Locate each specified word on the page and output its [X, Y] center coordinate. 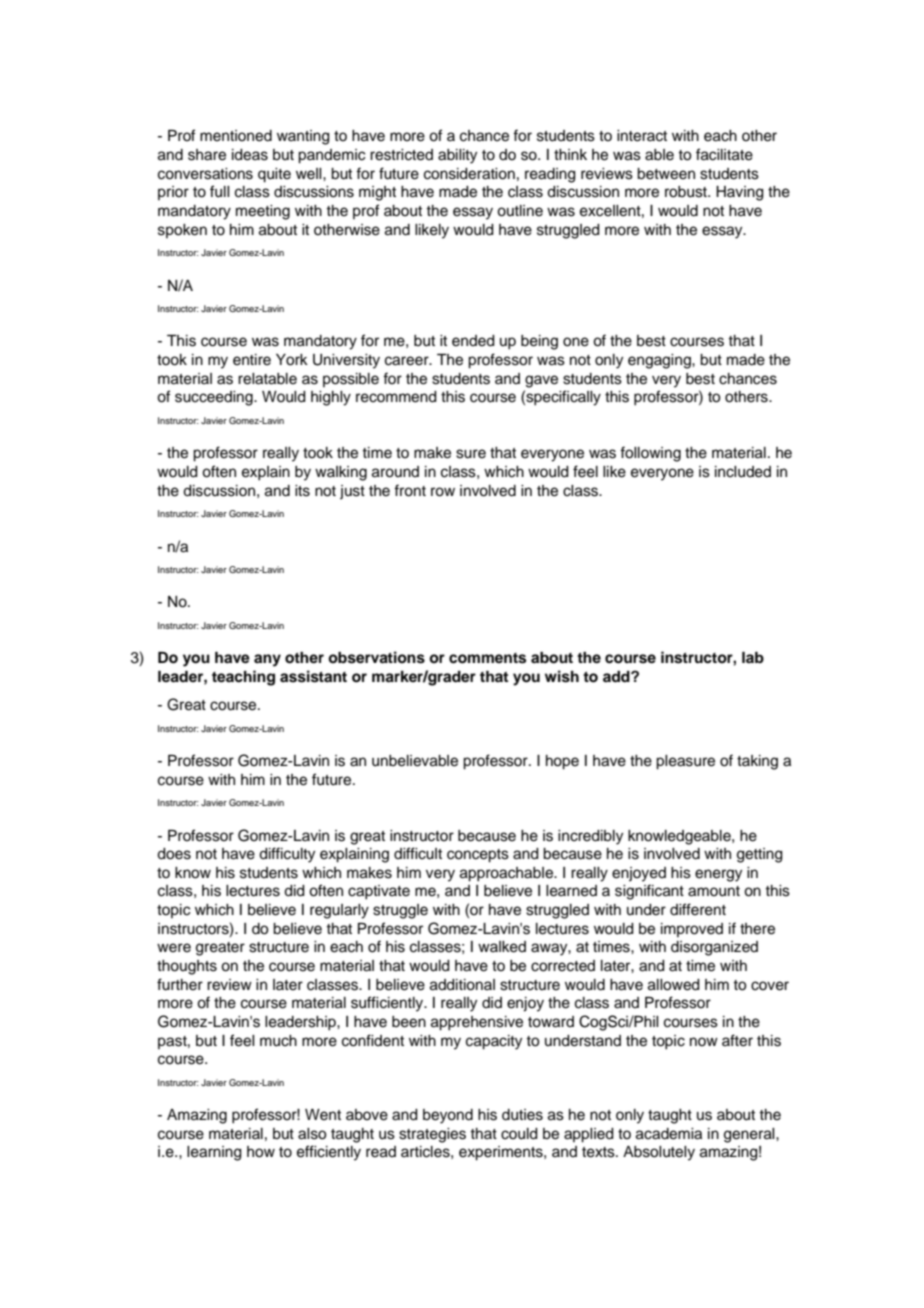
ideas [250, 155]
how [261, 1152]
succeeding [215, 398]
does [174, 854]
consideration [469, 174]
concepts [478, 856]
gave [541, 381]
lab [753, 657]
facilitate [724, 154]
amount [714, 891]
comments [487, 658]
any [267, 660]
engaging [660, 361]
